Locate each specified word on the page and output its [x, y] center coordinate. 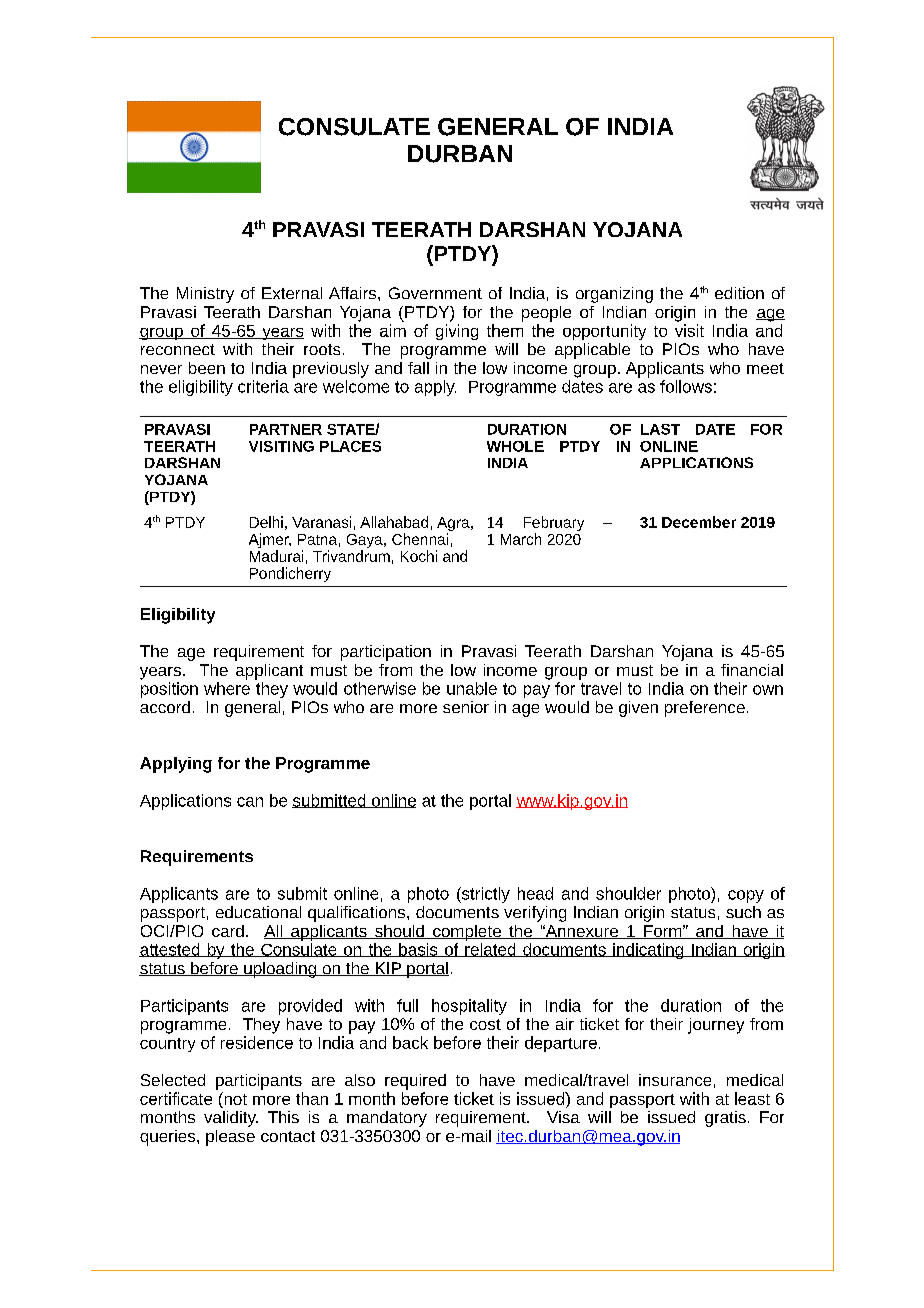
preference [705, 709]
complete [467, 933]
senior [466, 707]
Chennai [420, 539]
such [743, 912]
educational [258, 912]
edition [739, 293]
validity [231, 1119]
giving [457, 332]
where [227, 688]
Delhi [266, 522]
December [699, 522]
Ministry [205, 295]
